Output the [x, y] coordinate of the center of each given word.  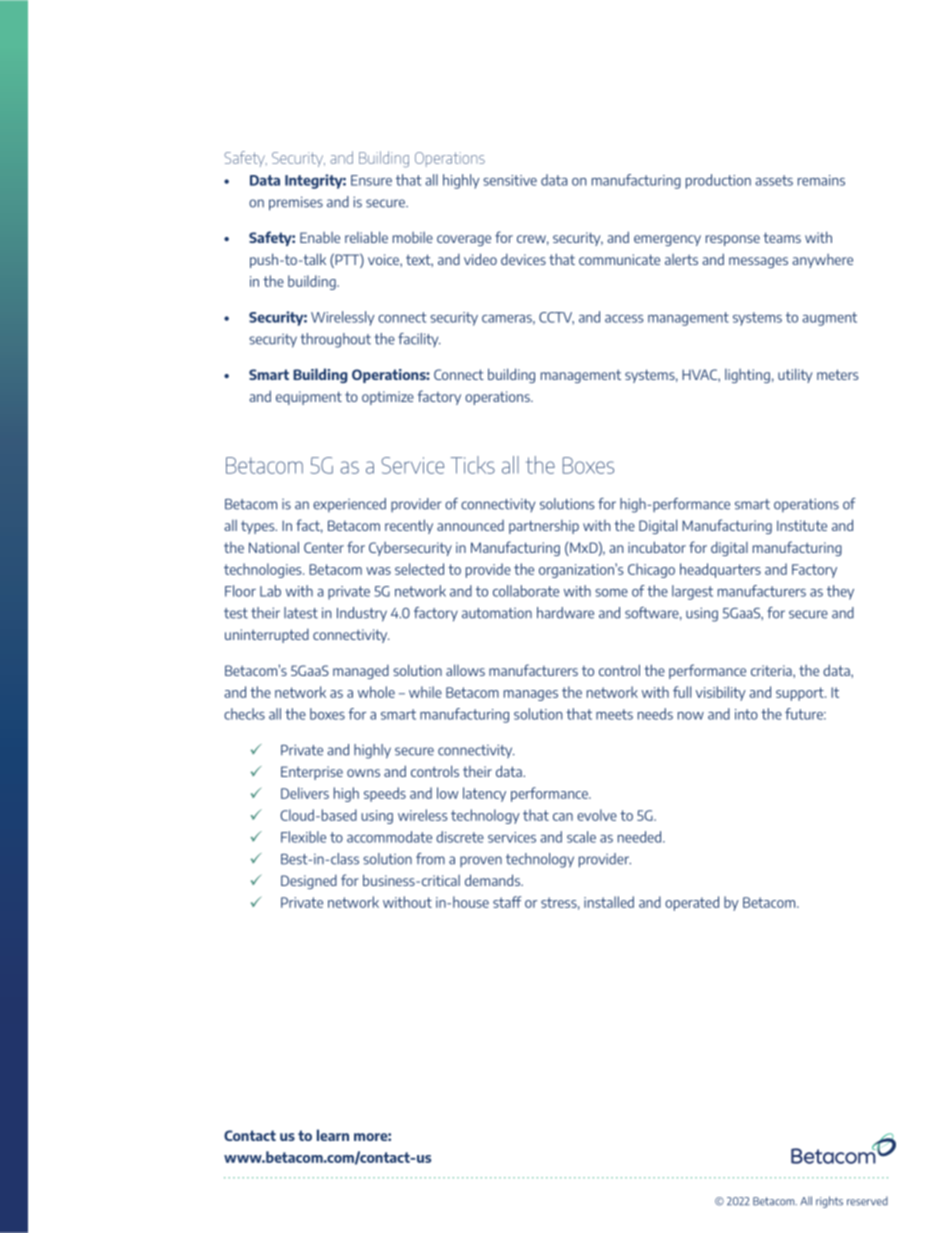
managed [361, 671]
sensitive [510, 180]
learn [333, 1135]
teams [782, 237]
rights [829, 1202]
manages [531, 695]
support [801, 694]
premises [296, 203]
